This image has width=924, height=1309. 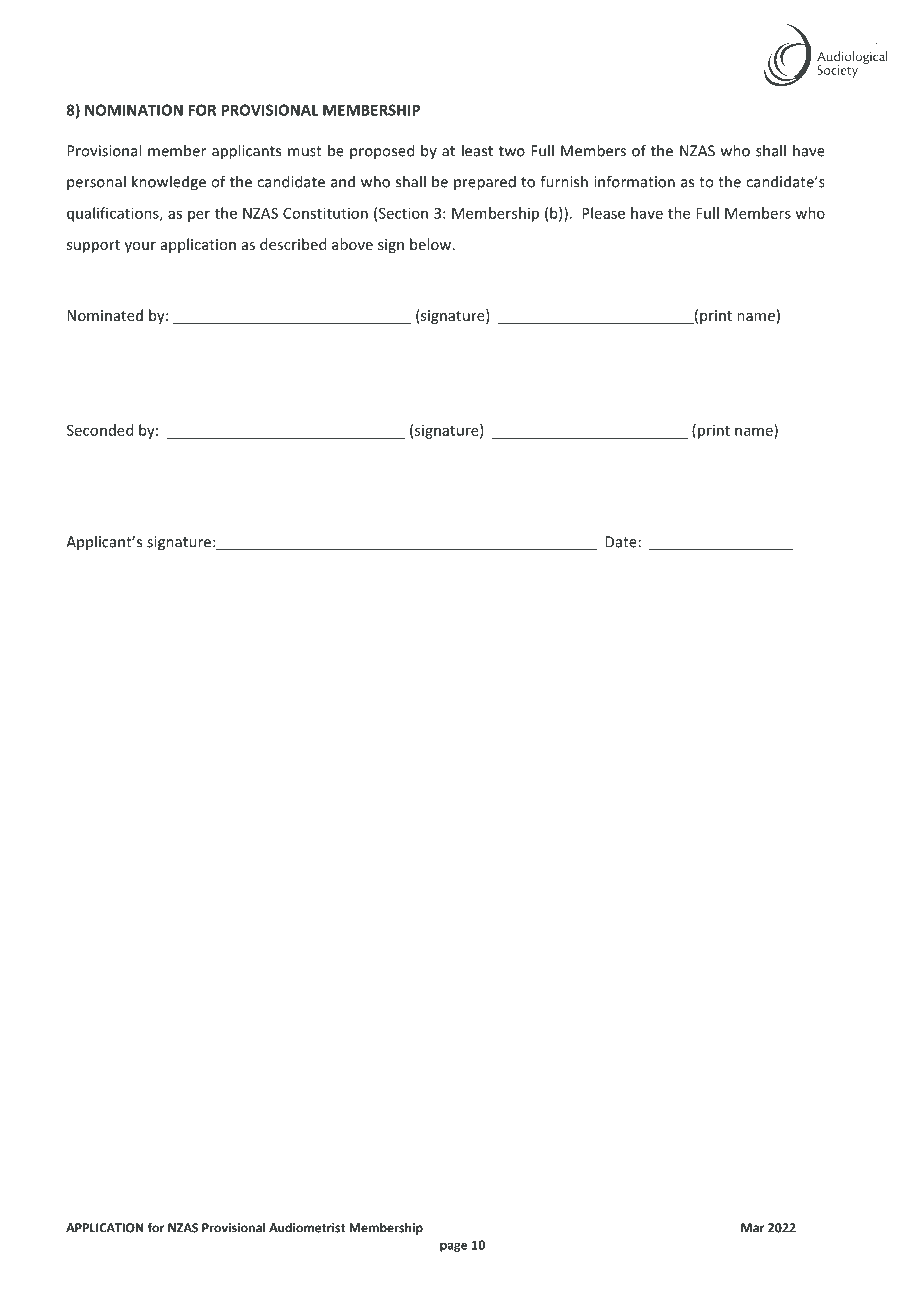 I want to click on information, so click(x=634, y=181).
